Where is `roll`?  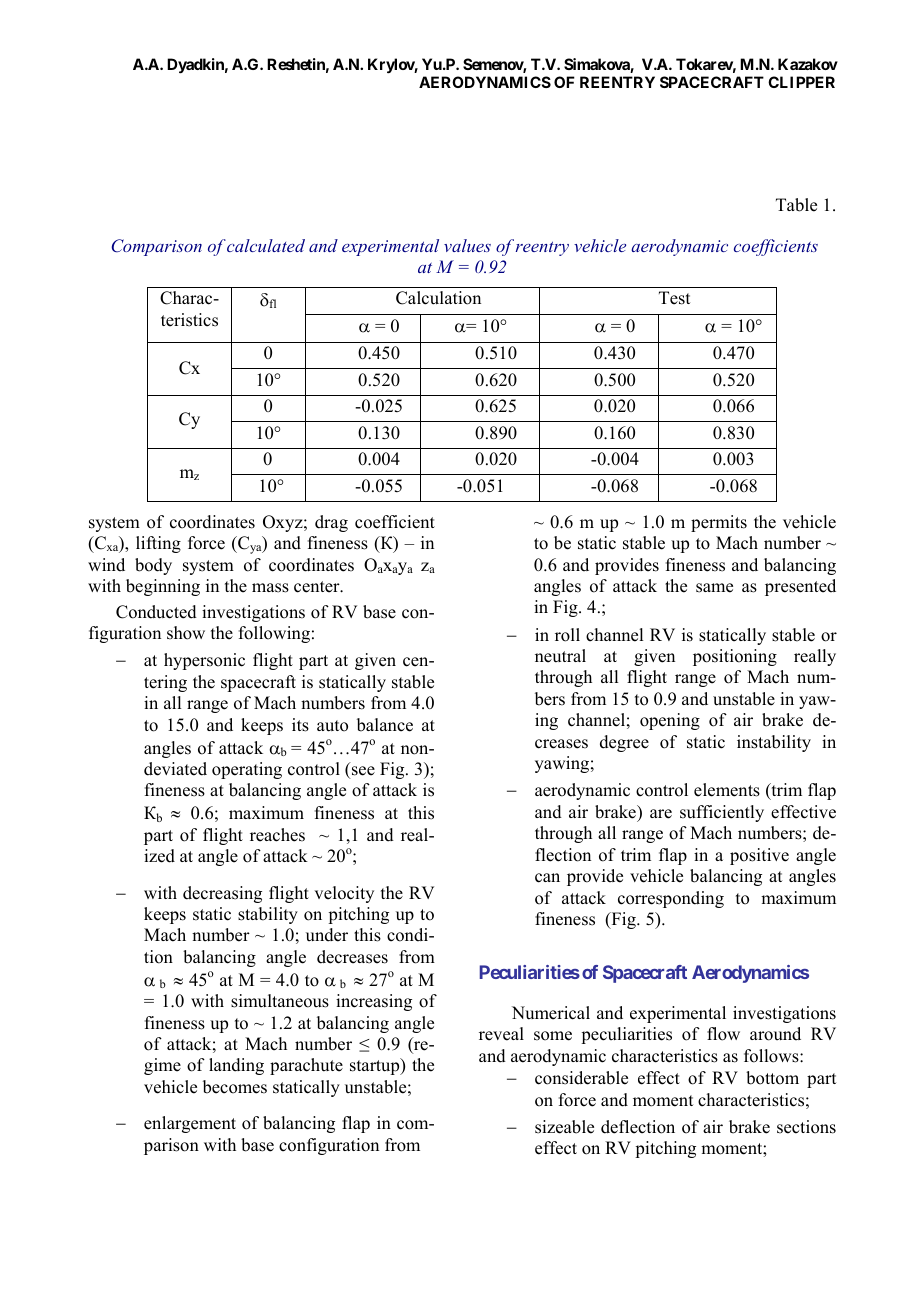 roll is located at coordinates (567, 635).
